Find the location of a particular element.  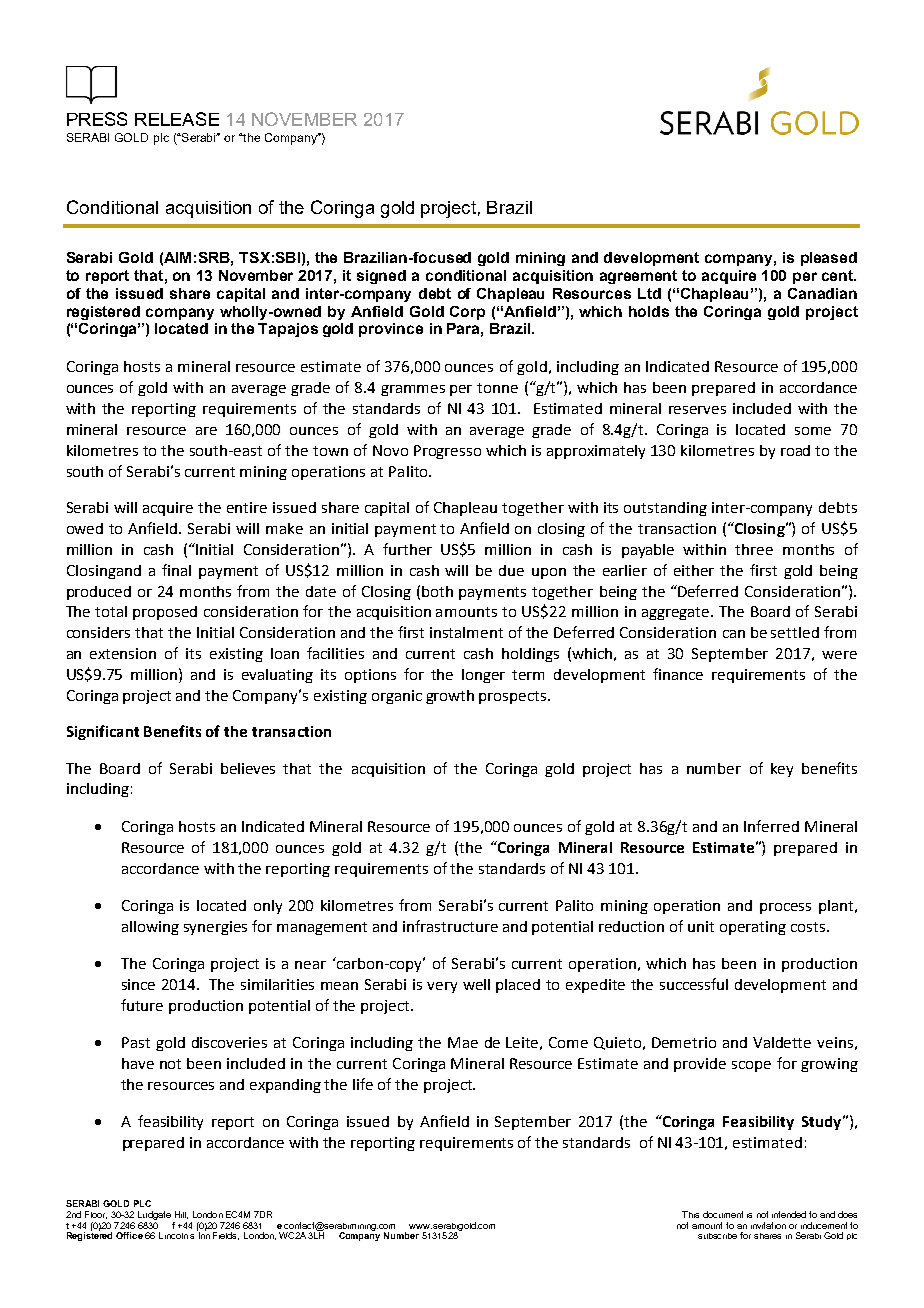

future is located at coordinates (142, 1005).
